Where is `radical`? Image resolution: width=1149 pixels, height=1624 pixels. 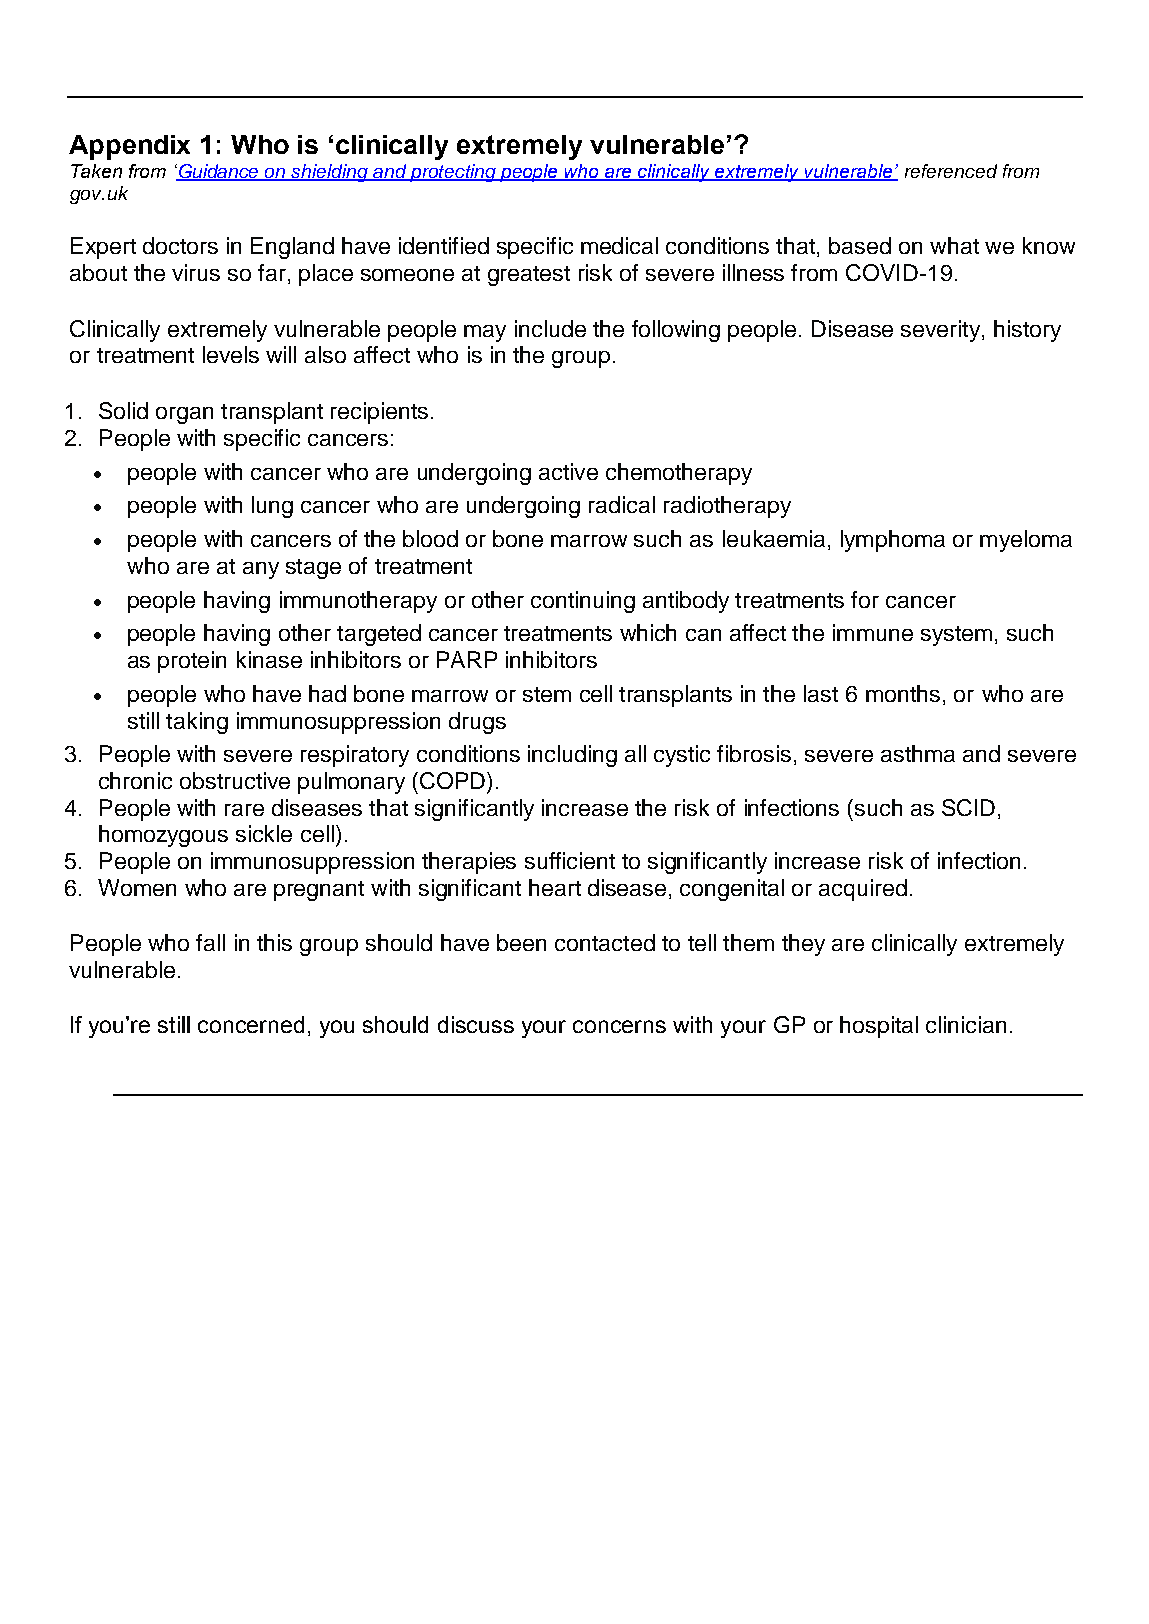 radical is located at coordinates (622, 504).
